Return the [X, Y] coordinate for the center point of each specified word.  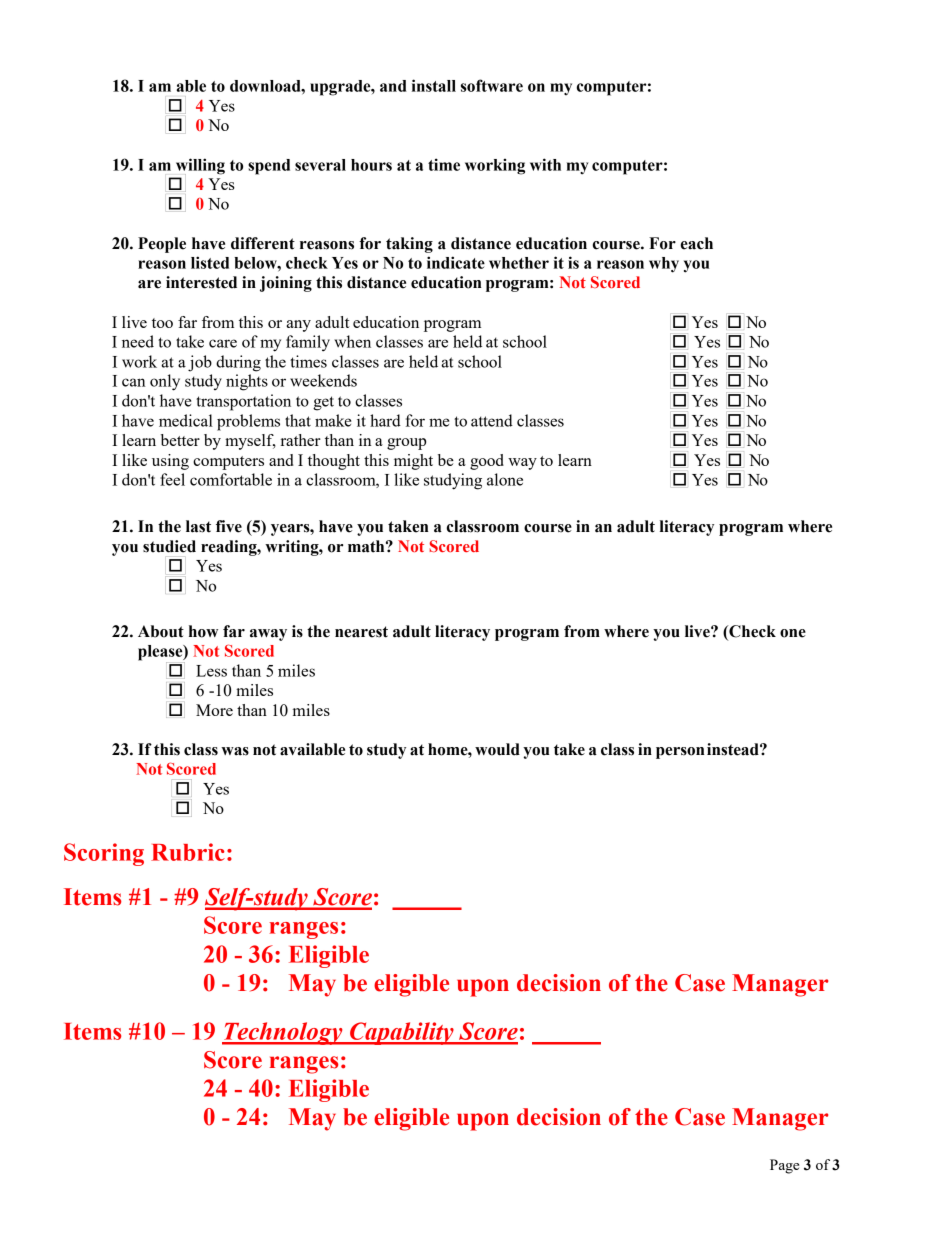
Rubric [188, 852]
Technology [283, 1033]
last [198, 526]
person [680, 753]
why [664, 265]
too [162, 323]
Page [784, 1166]
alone [505, 479]
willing [200, 166]
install [434, 85]
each [697, 243]
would [497, 749]
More [214, 710]
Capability [402, 1033]
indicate [456, 262]
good [487, 462]
